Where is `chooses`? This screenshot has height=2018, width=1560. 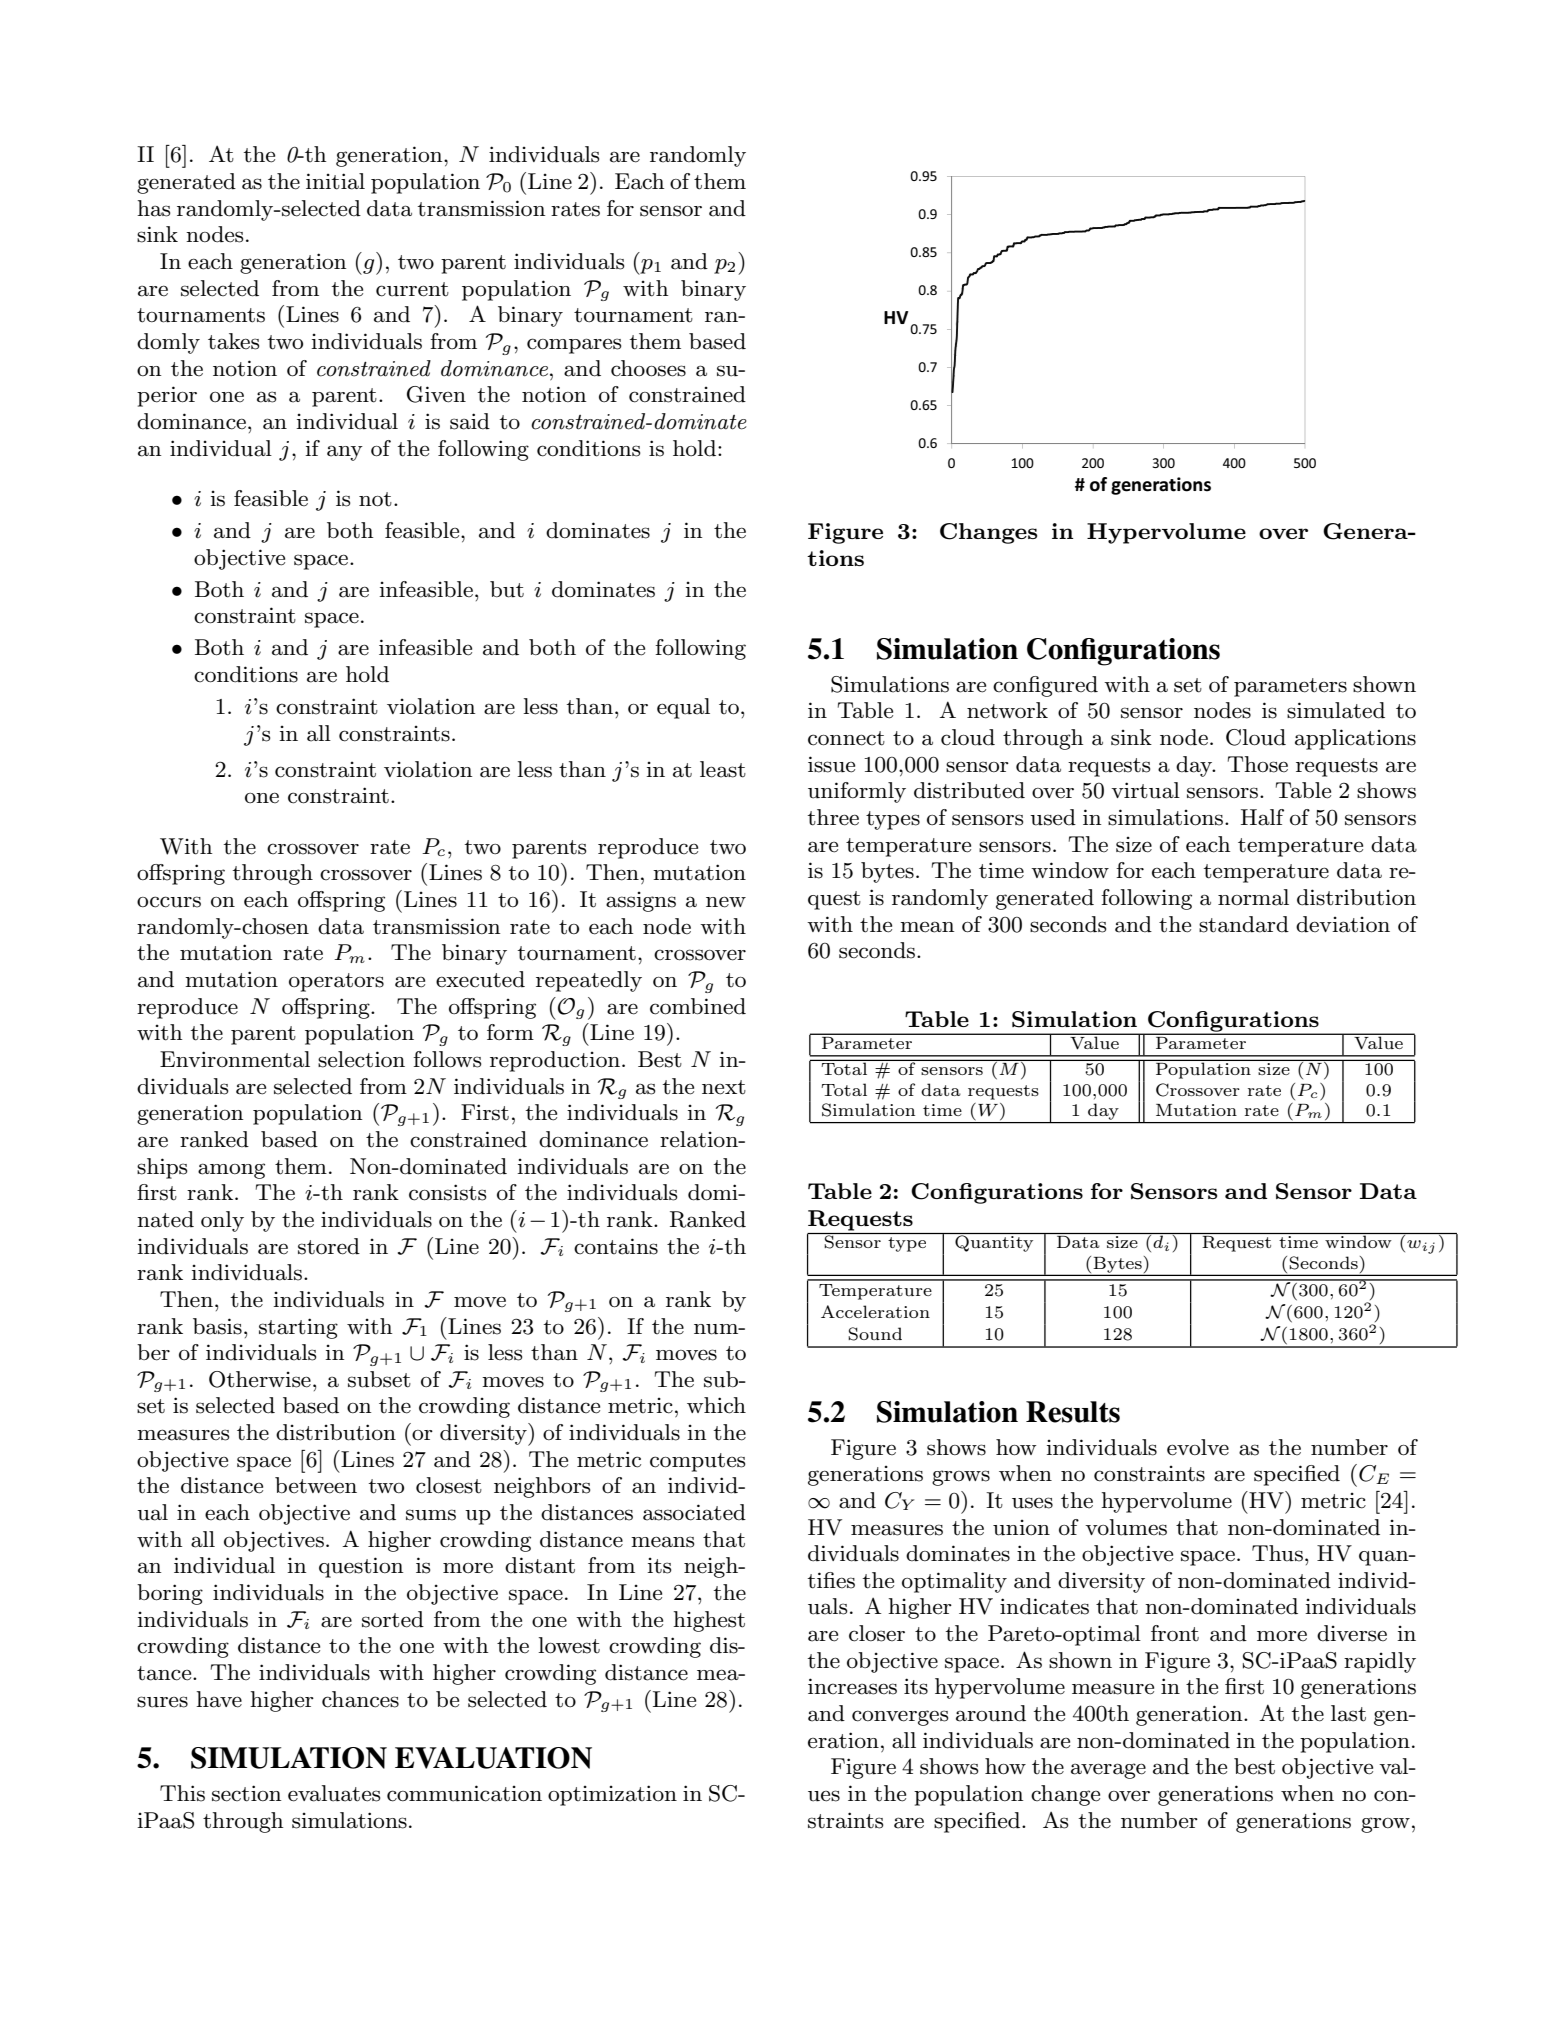
chooses is located at coordinates (648, 368).
